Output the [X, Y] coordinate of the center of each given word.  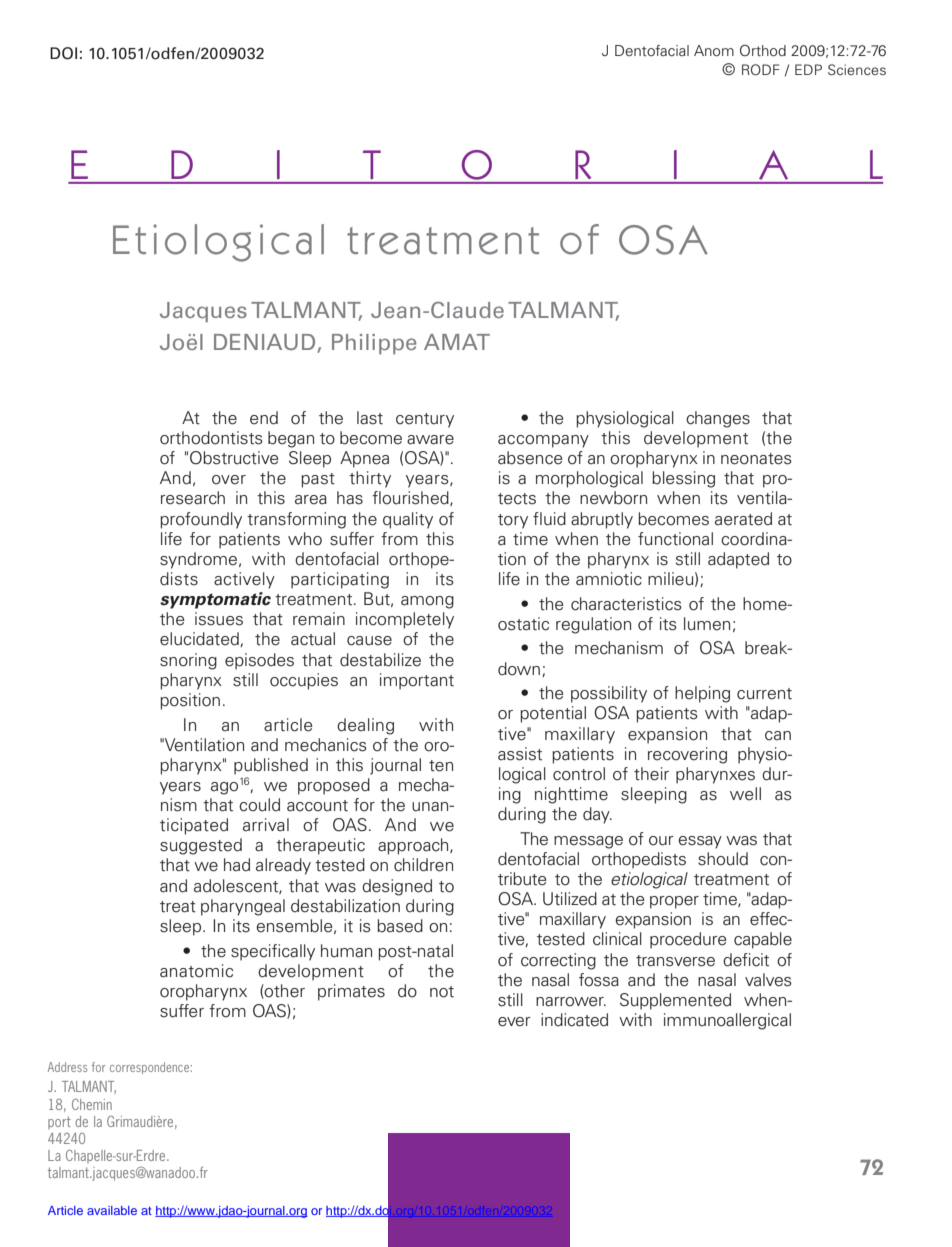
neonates [756, 459]
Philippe [374, 344]
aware [430, 440]
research [193, 498]
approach [414, 846]
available [112, 1210]
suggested [201, 846]
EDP [808, 69]
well [745, 794]
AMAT [457, 342]
